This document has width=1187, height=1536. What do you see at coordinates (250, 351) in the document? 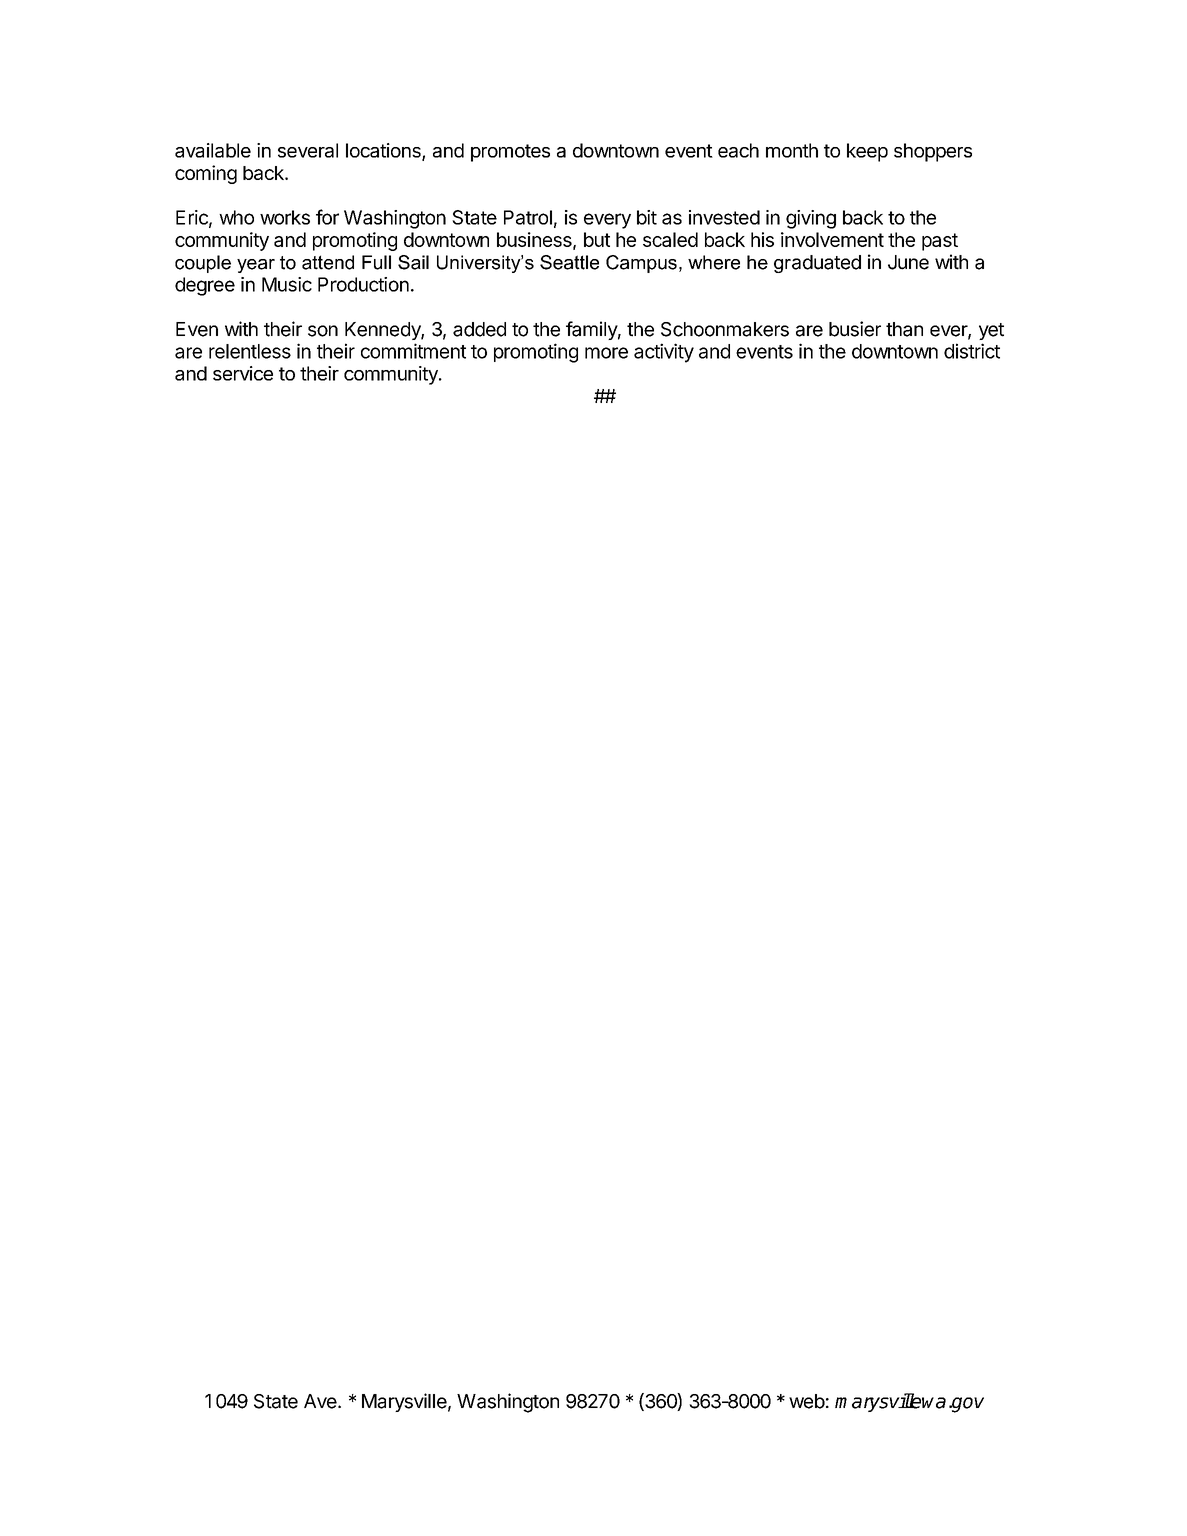
I see `relentless` at bounding box center [250, 351].
